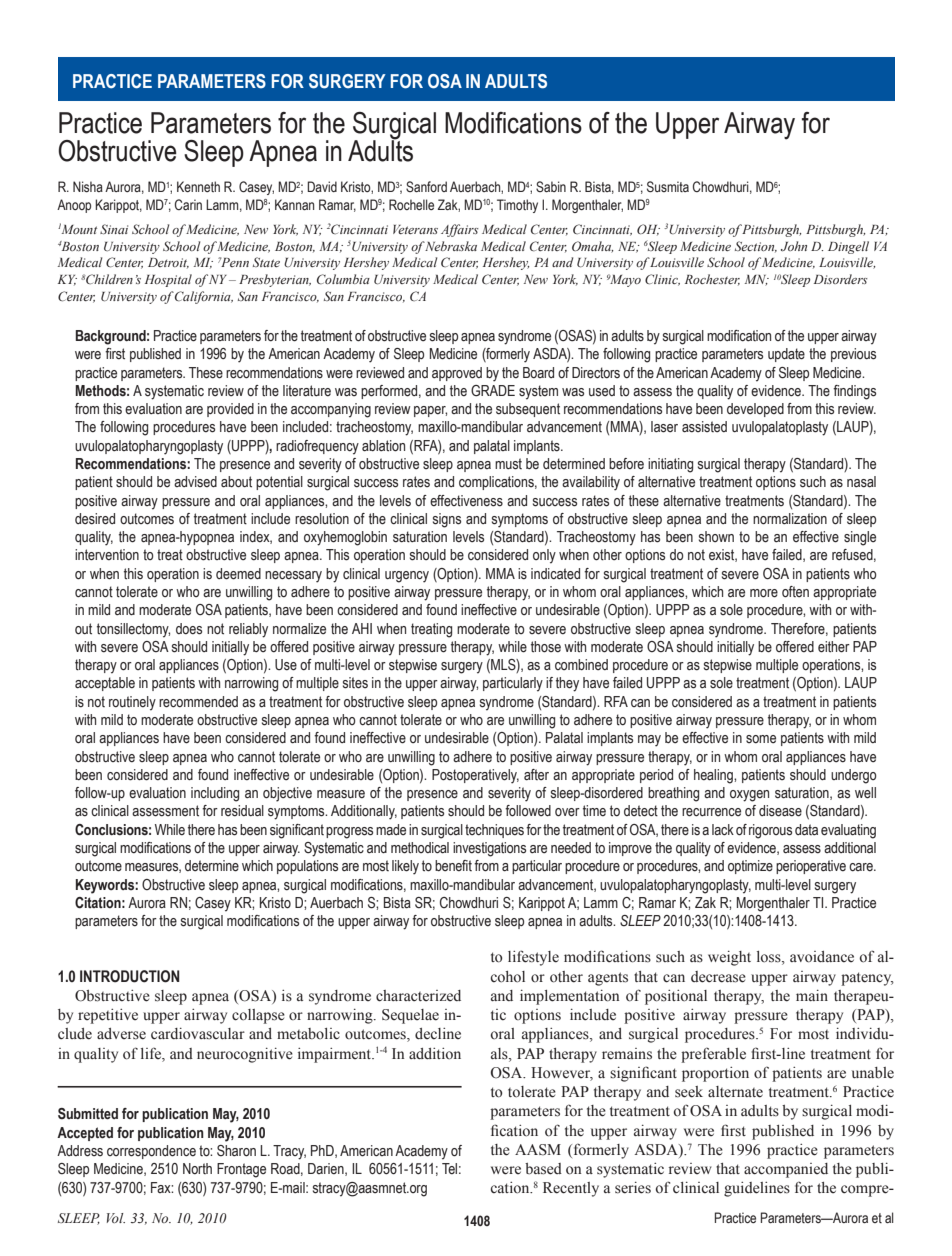  What do you see at coordinates (453, 865) in the document?
I see `benefit` at bounding box center [453, 865].
